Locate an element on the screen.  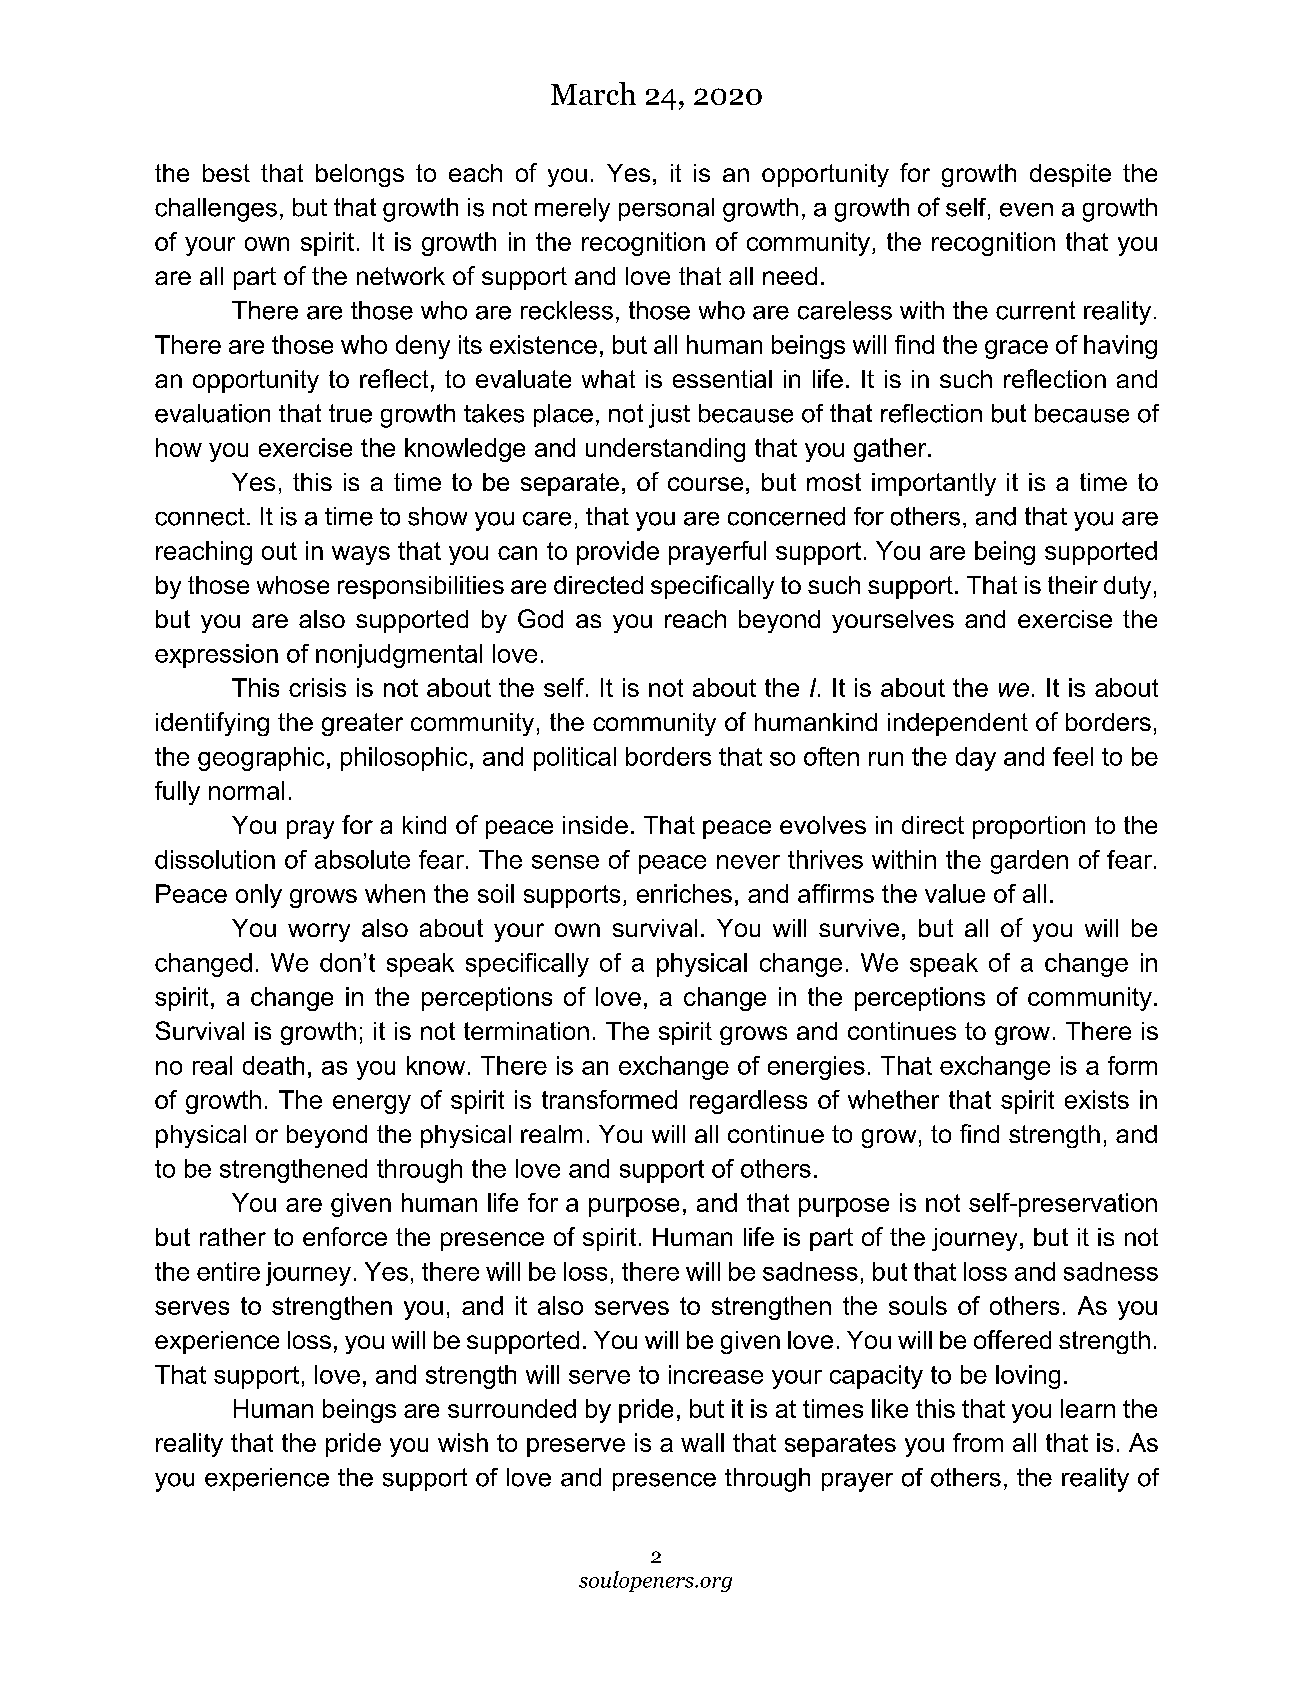
best is located at coordinates (226, 173).
